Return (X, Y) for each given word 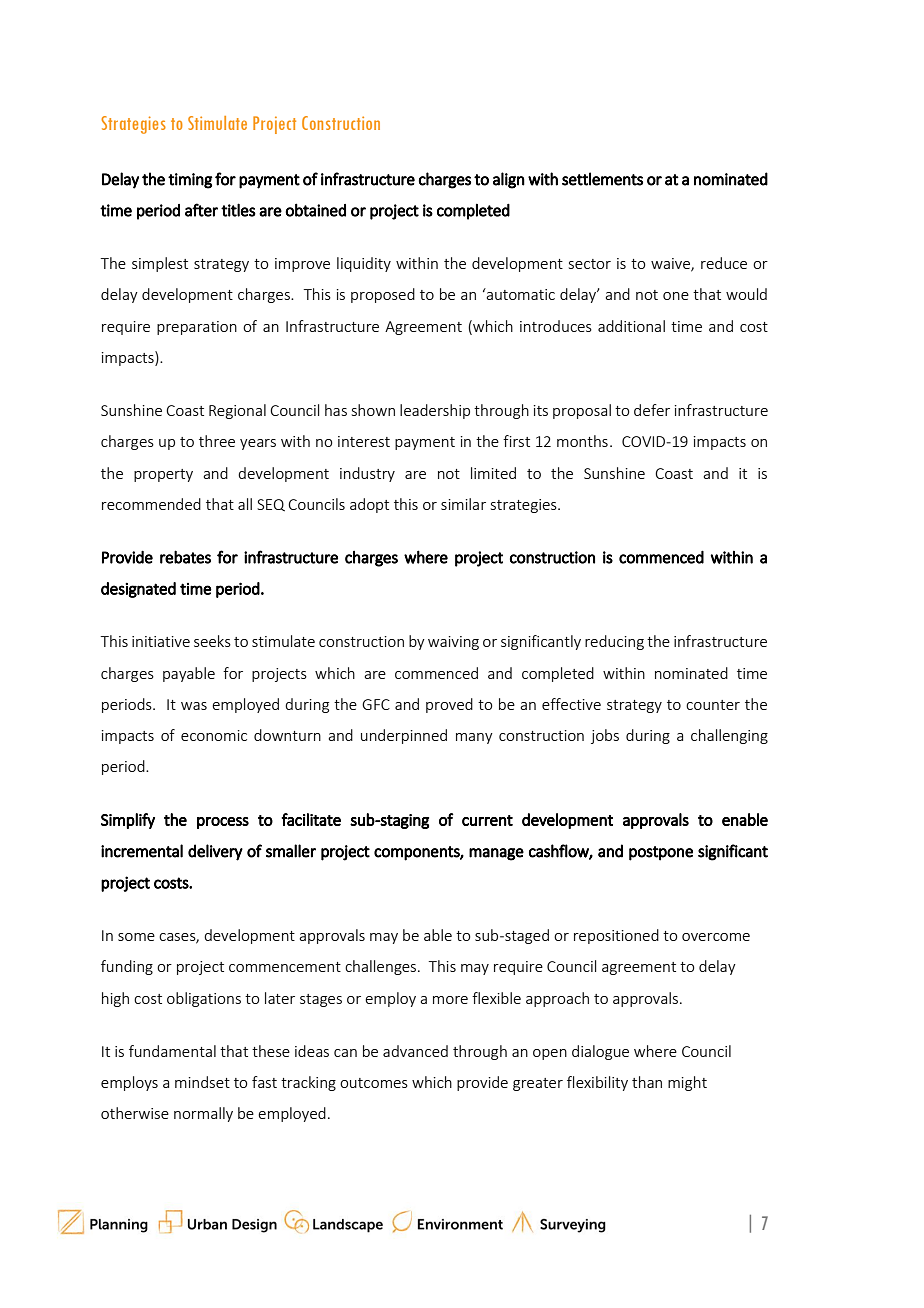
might (687, 1083)
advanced (415, 1051)
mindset (202, 1082)
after (201, 210)
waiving (453, 643)
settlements (602, 179)
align (509, 180)
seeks (212, 641)
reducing (614, 642)
